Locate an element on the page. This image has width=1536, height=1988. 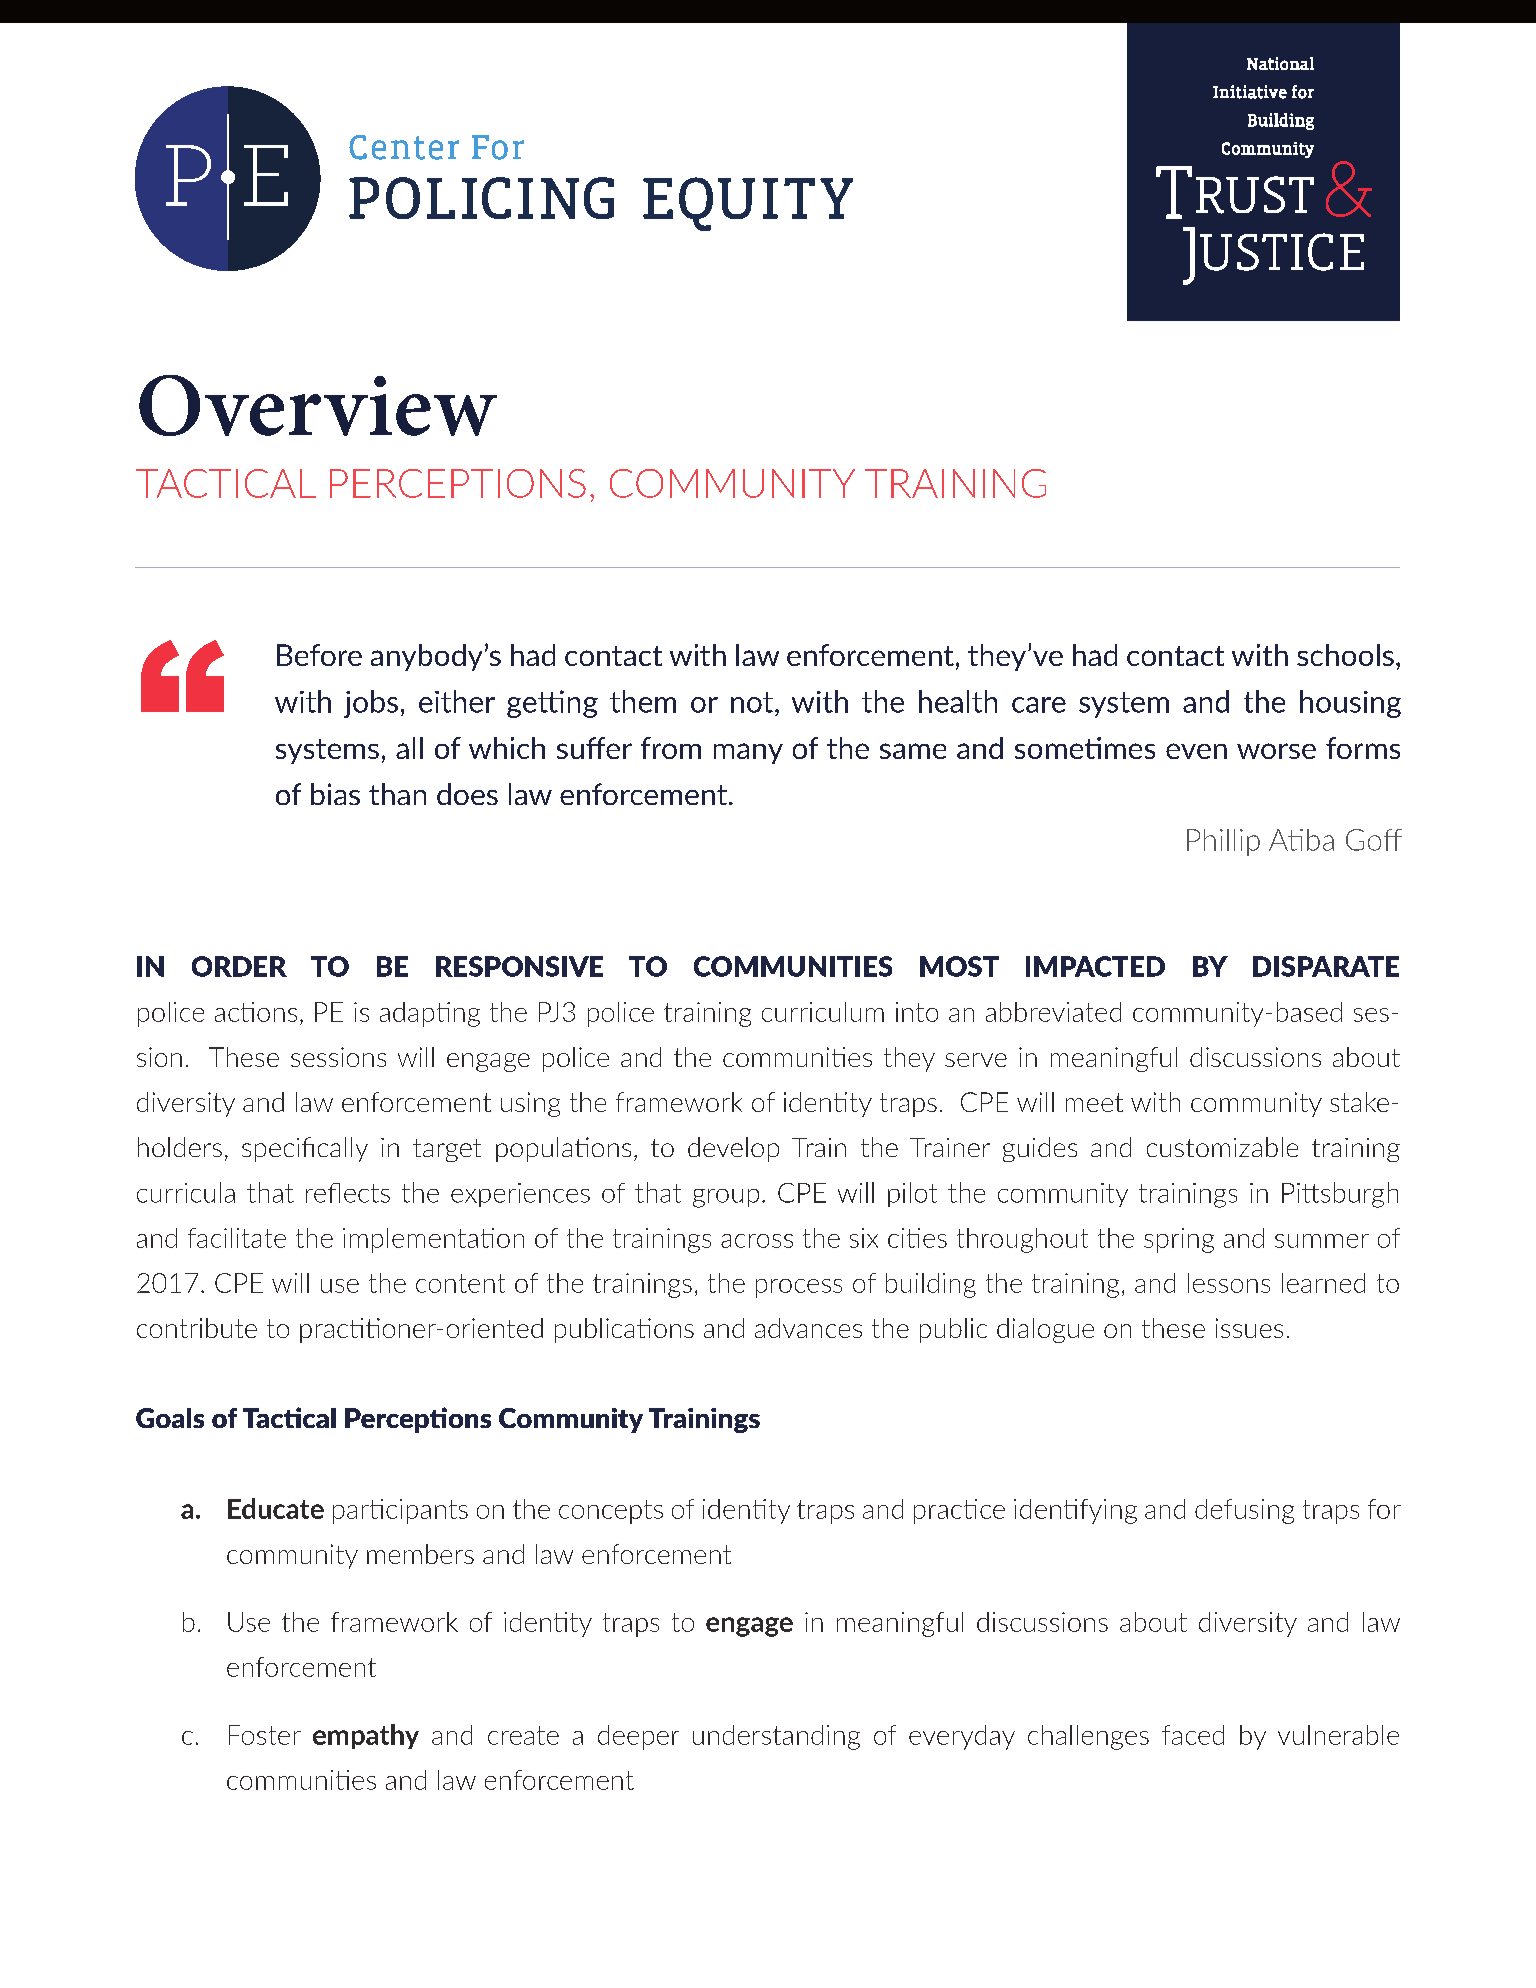
issues is located at coordinates (1249, 1328).
